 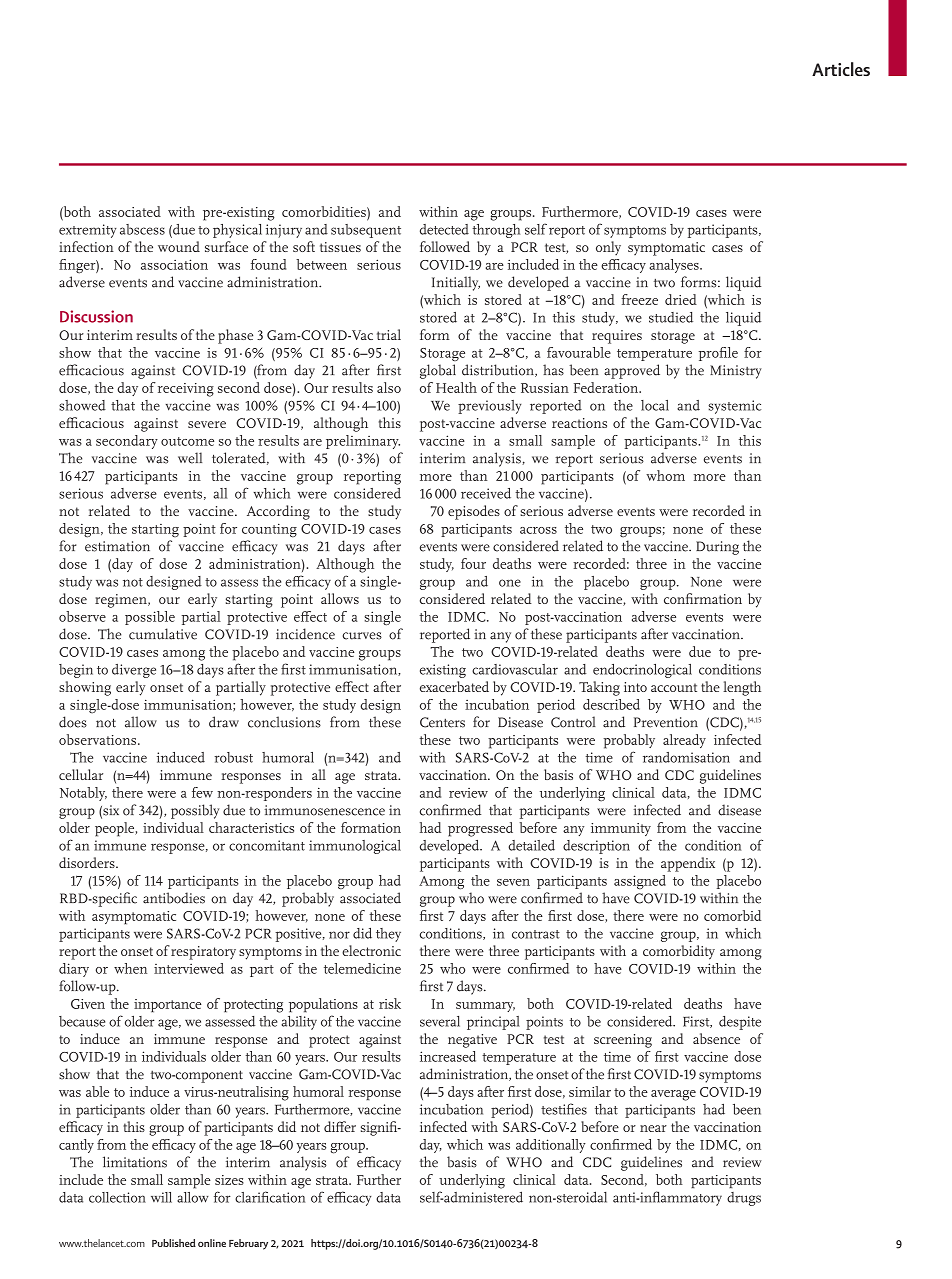 What do you see at coordinates (163, 634) in the screenshot?
I see `cumulative` at bounding box center [163, 634].
